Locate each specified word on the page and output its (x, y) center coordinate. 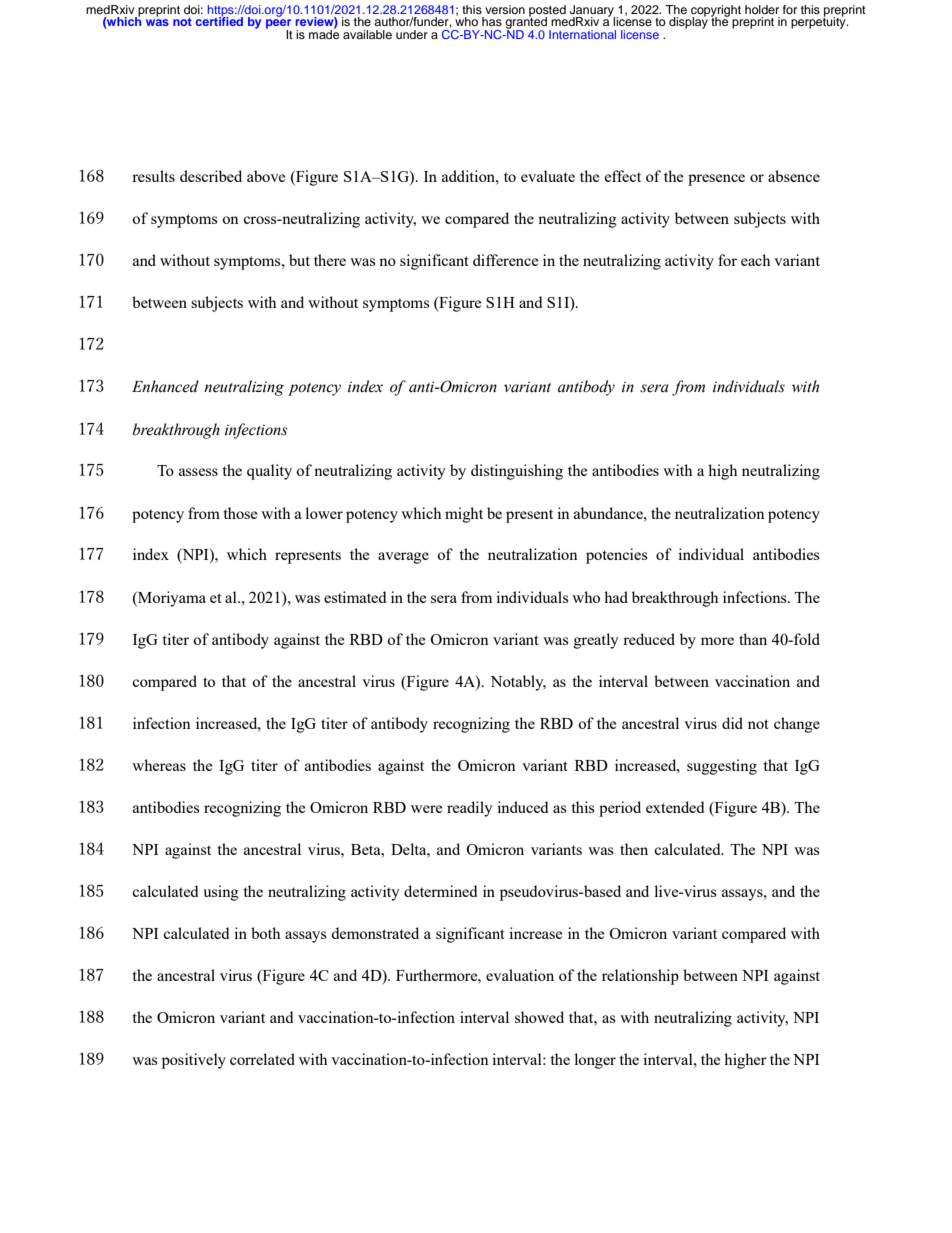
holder (762, 9)
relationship (640, 977)
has (492, 21)
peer (279, 25)
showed (539, 1017)
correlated (262, 1059)
